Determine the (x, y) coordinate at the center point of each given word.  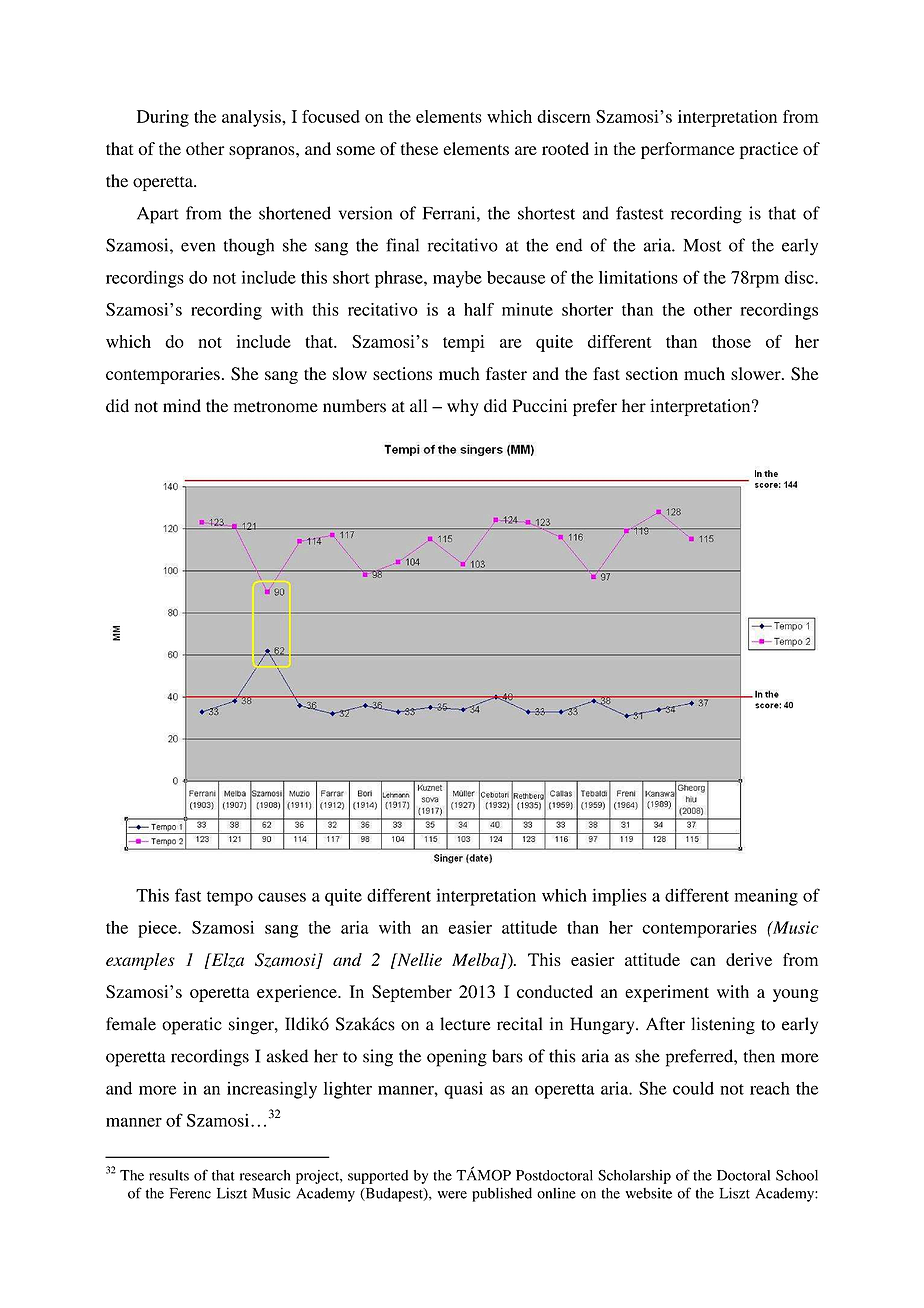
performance (688, 150)
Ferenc (190, 1193)
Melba (477, 960)
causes (282, 897)
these (419, 148)
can (703, 961)
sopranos (263, 152)
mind (182, 406)
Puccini (539, 405)
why (463, 407)
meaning (766, 897)
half (479, 309)
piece (158, 929)
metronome (276, 407)
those (731, 341)
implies (619, 897)
